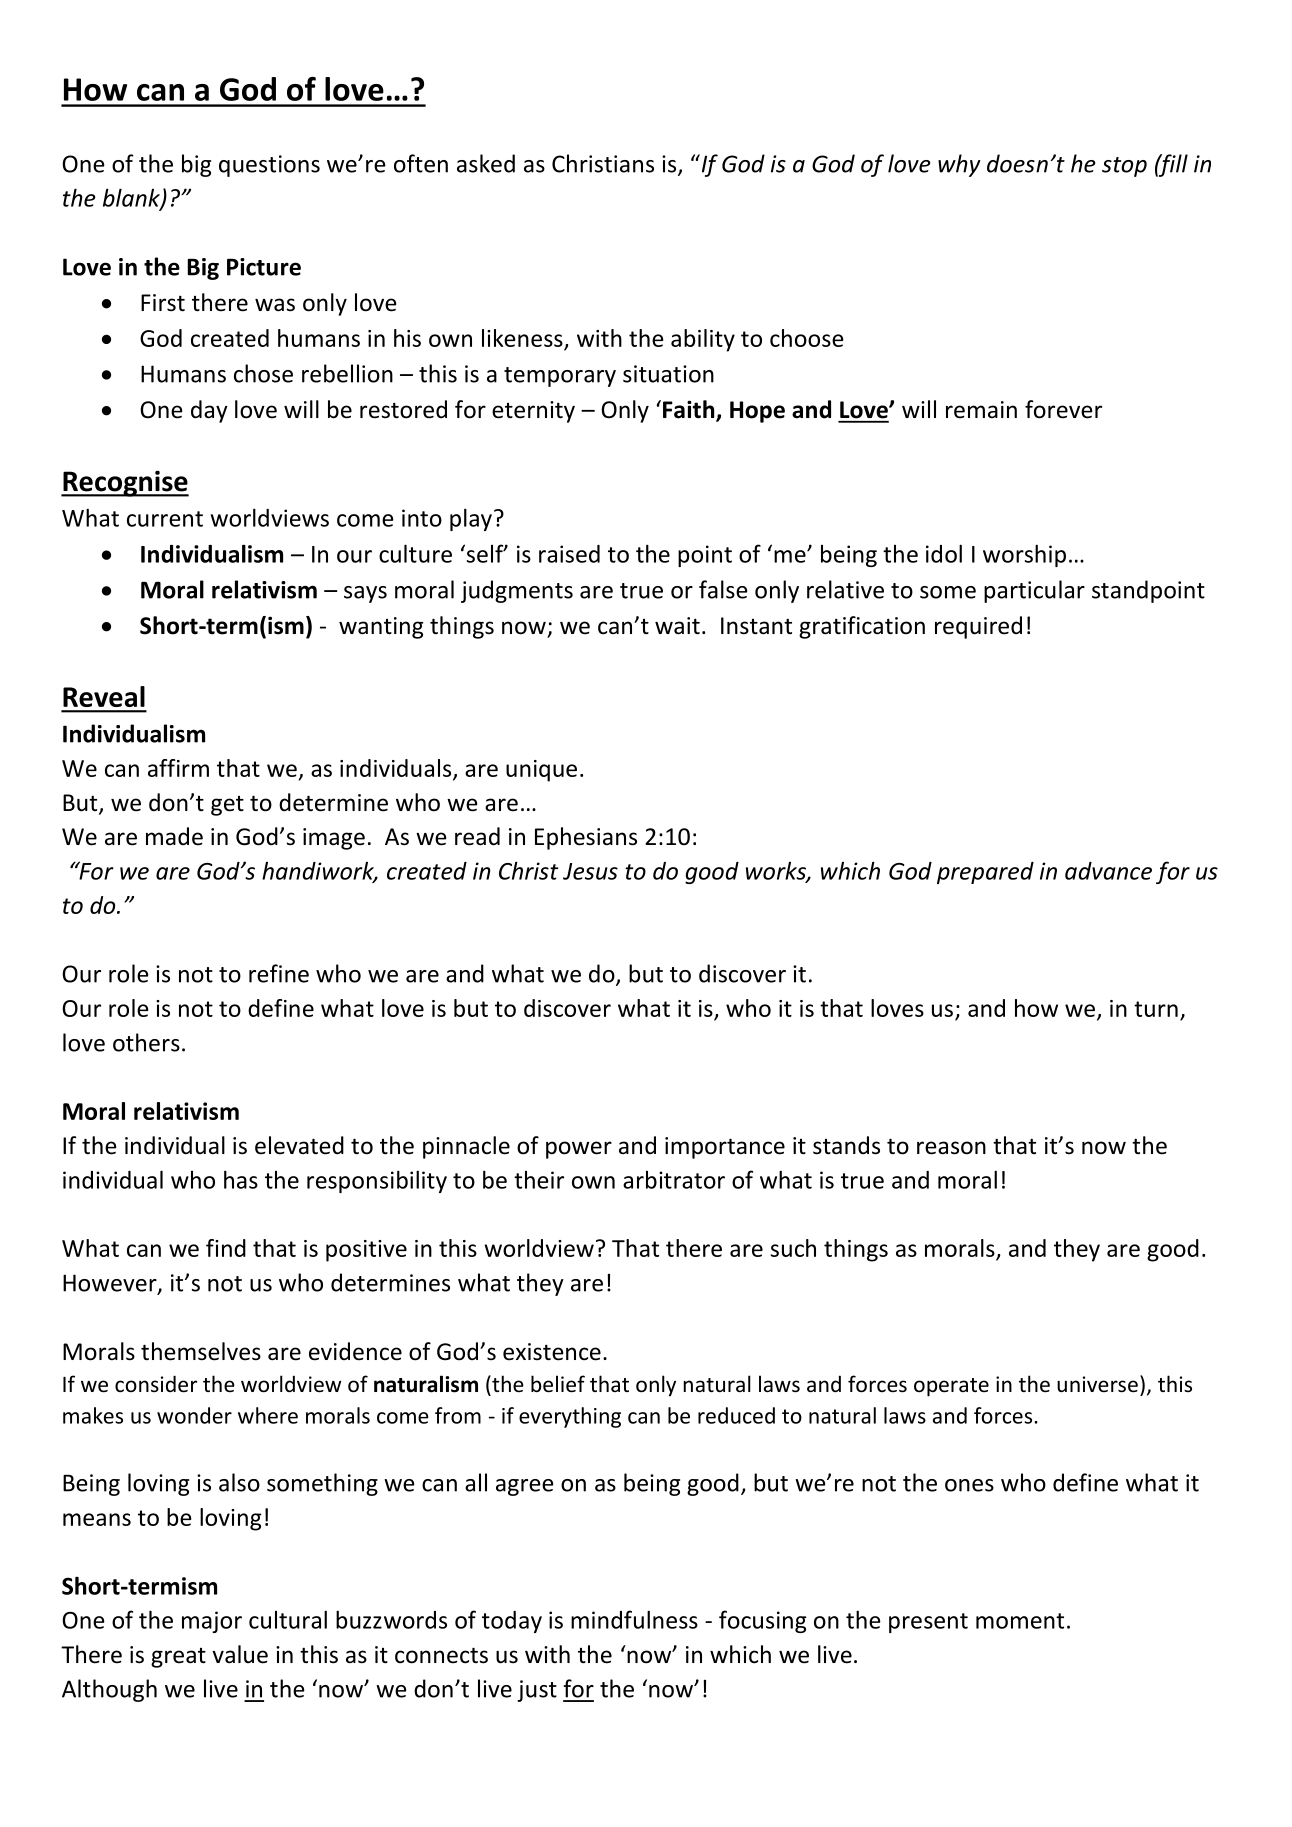 The image size is (1292, 1827). I want to click on refine, so click(279, 973).
